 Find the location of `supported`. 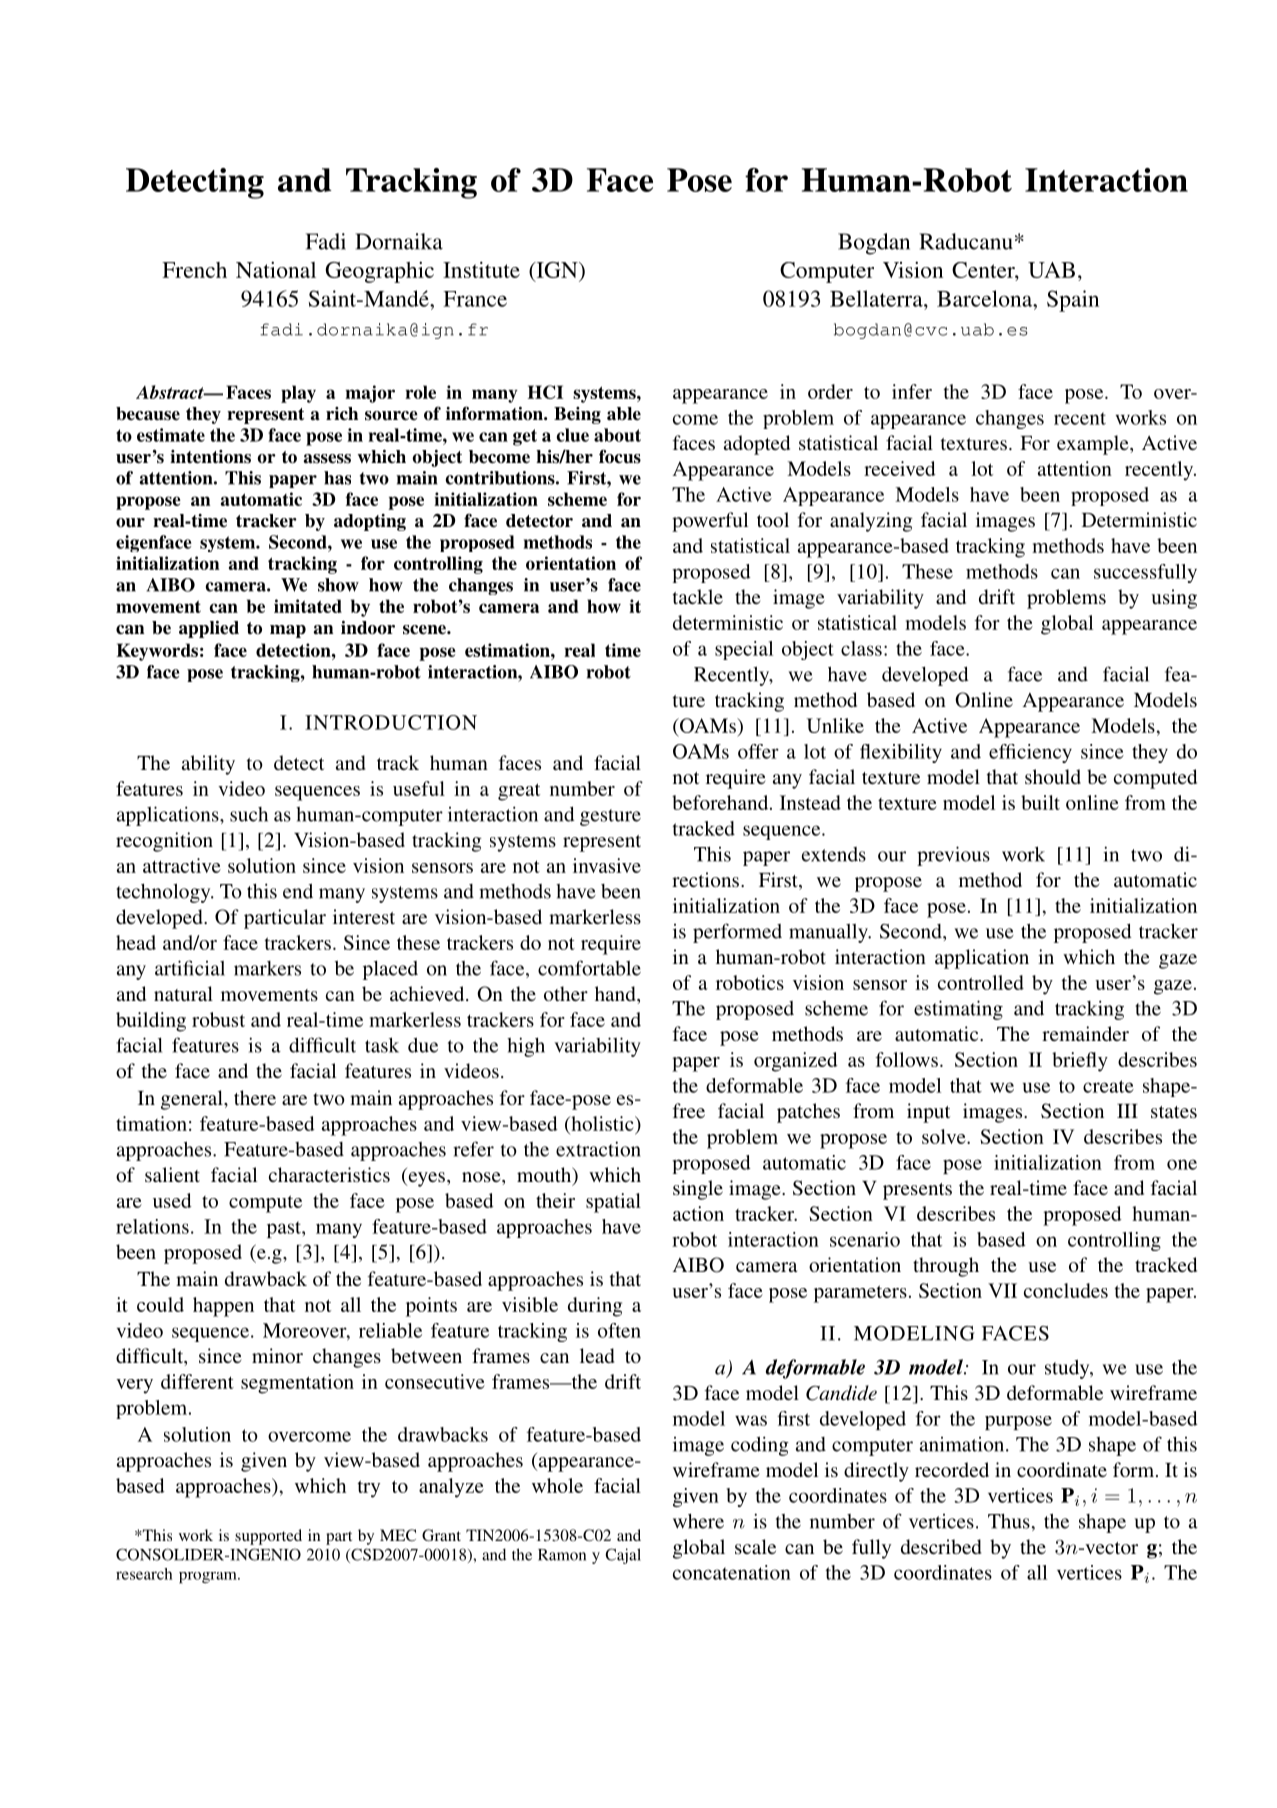

supported is located at coordinates (268, 1537).
